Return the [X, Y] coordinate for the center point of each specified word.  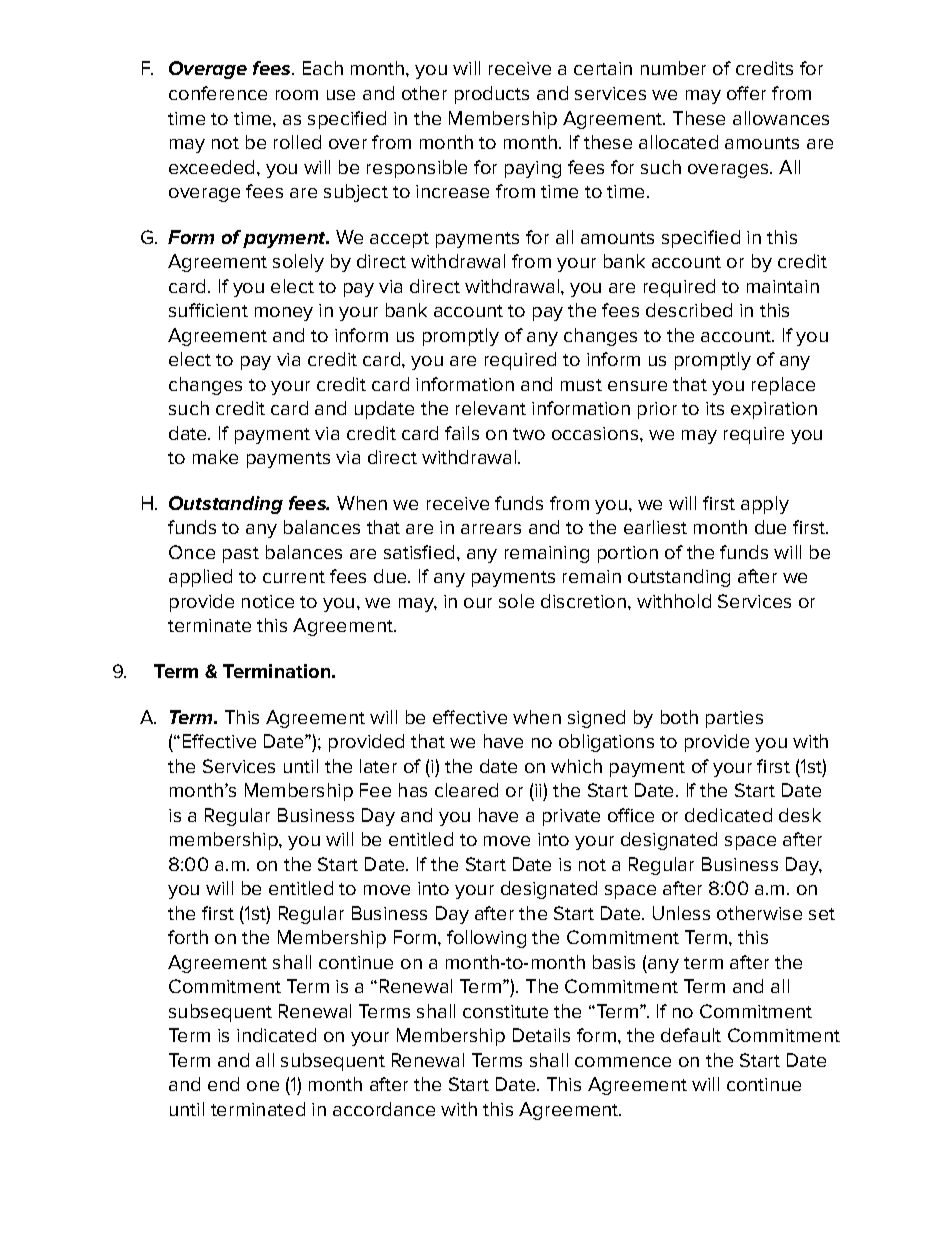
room [297, 95]
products [492, 95]
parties [734, 719]
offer [746, 93]
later [378, 766]
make [215, 457]
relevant [491, 408]
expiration [774, 410]
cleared [466, 790]
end [223, 1084]
